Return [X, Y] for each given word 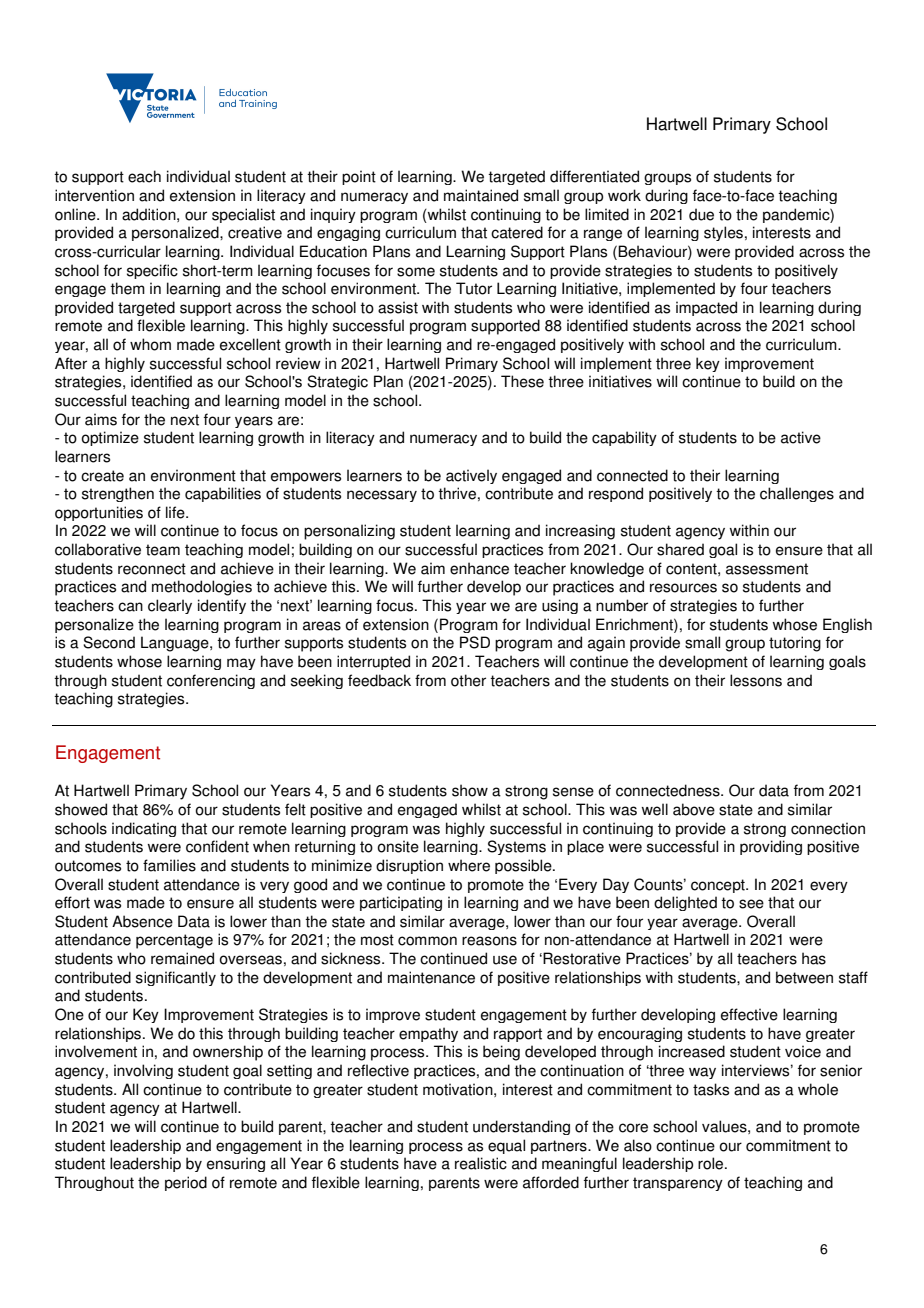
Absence [142, 921]
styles [723, 233]
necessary [382, 496]
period [186, 1183]
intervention [94, 195]
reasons [489, 941]
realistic [481, 1163]
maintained [481, 195]
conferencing [211, 681]
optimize [110, 438]
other [468, 680]
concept [719, 886]
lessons [756, 680]
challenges [797, 494]
